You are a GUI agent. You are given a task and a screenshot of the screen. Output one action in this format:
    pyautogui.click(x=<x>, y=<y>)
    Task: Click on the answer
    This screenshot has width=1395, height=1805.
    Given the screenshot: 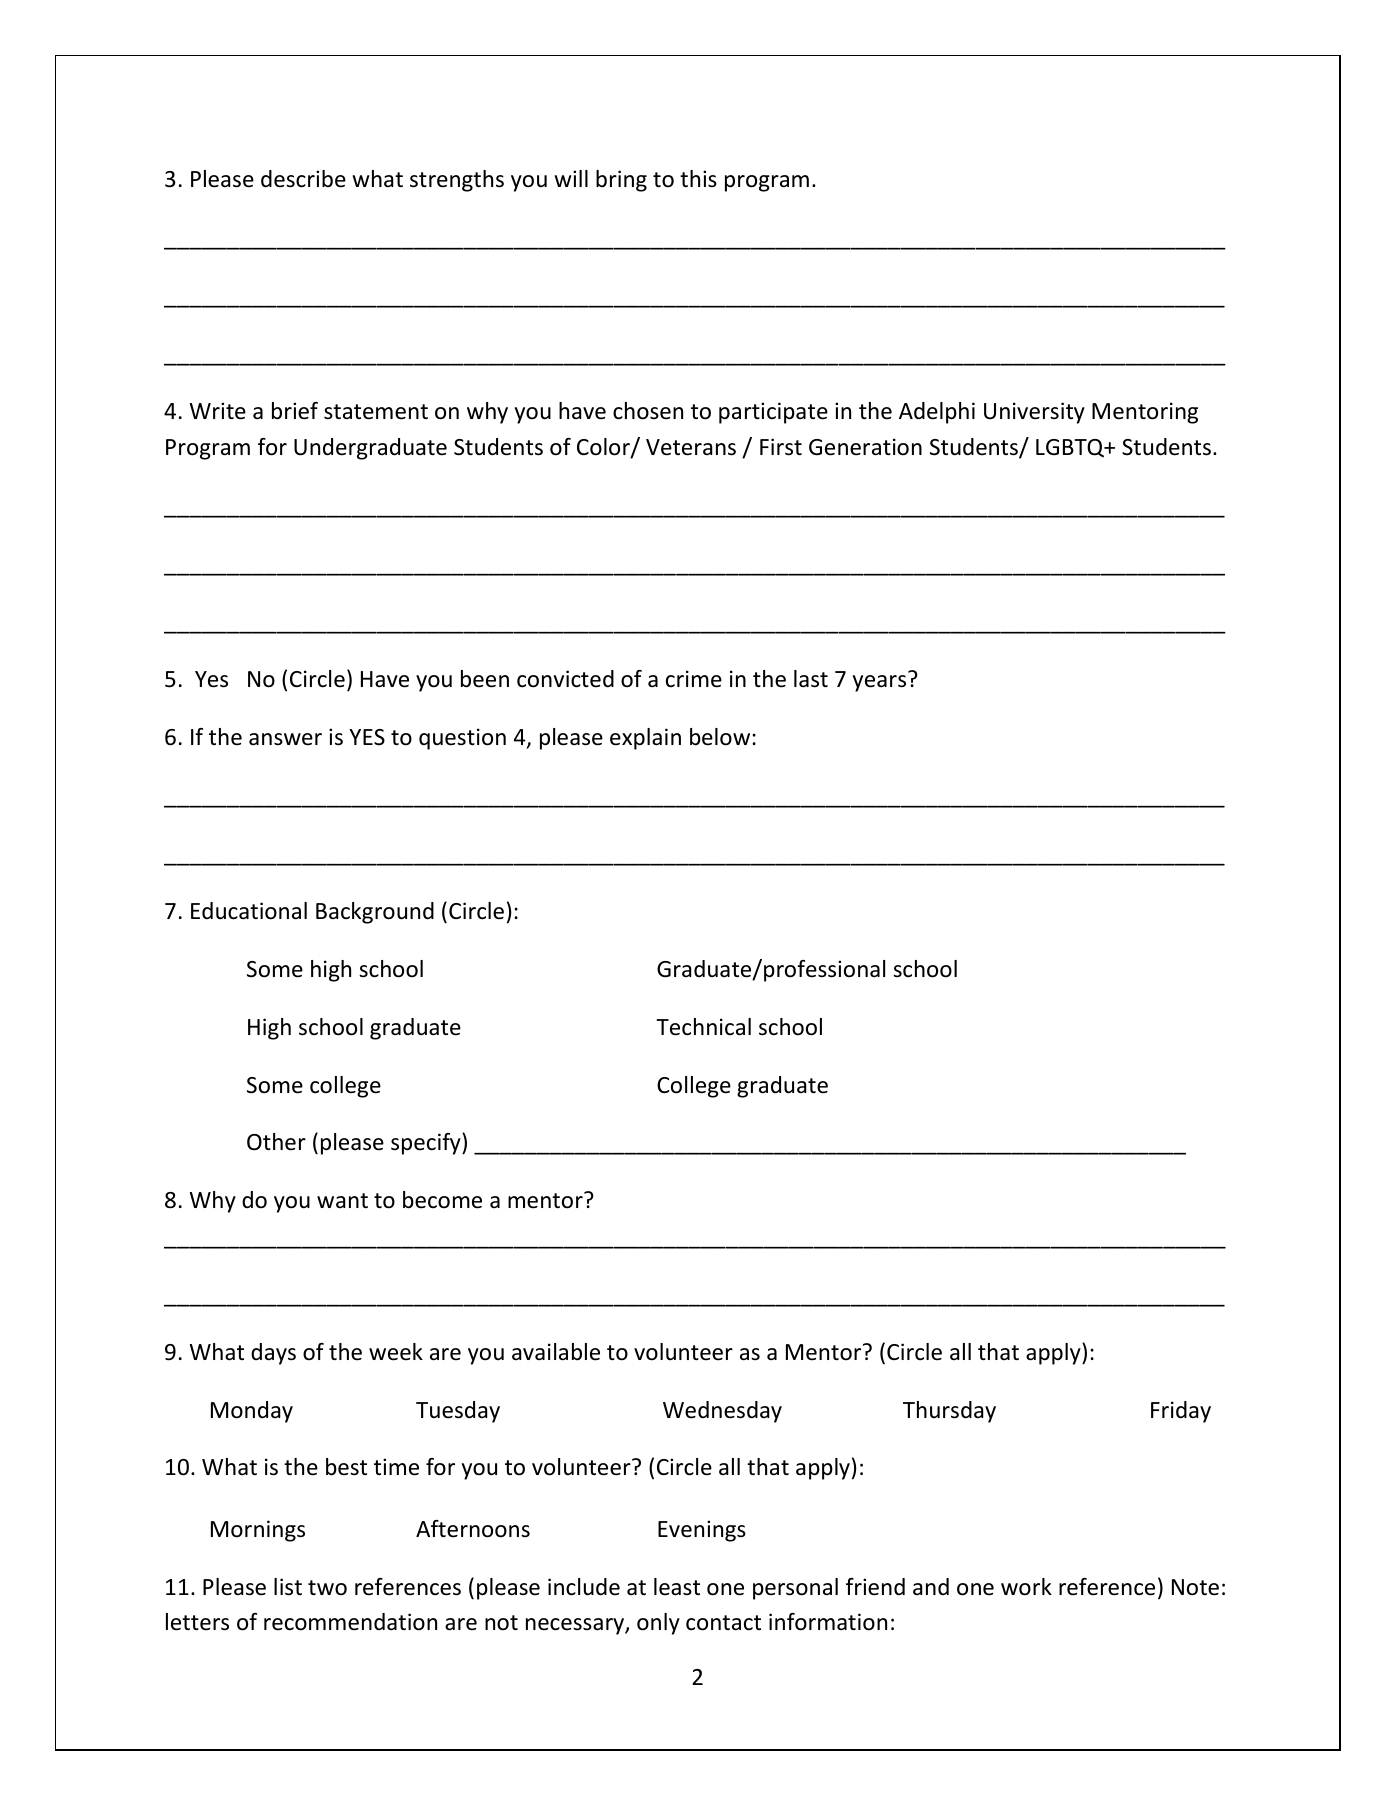 What is the action you would take?
    pyautogui.click(x=285, y=739)
